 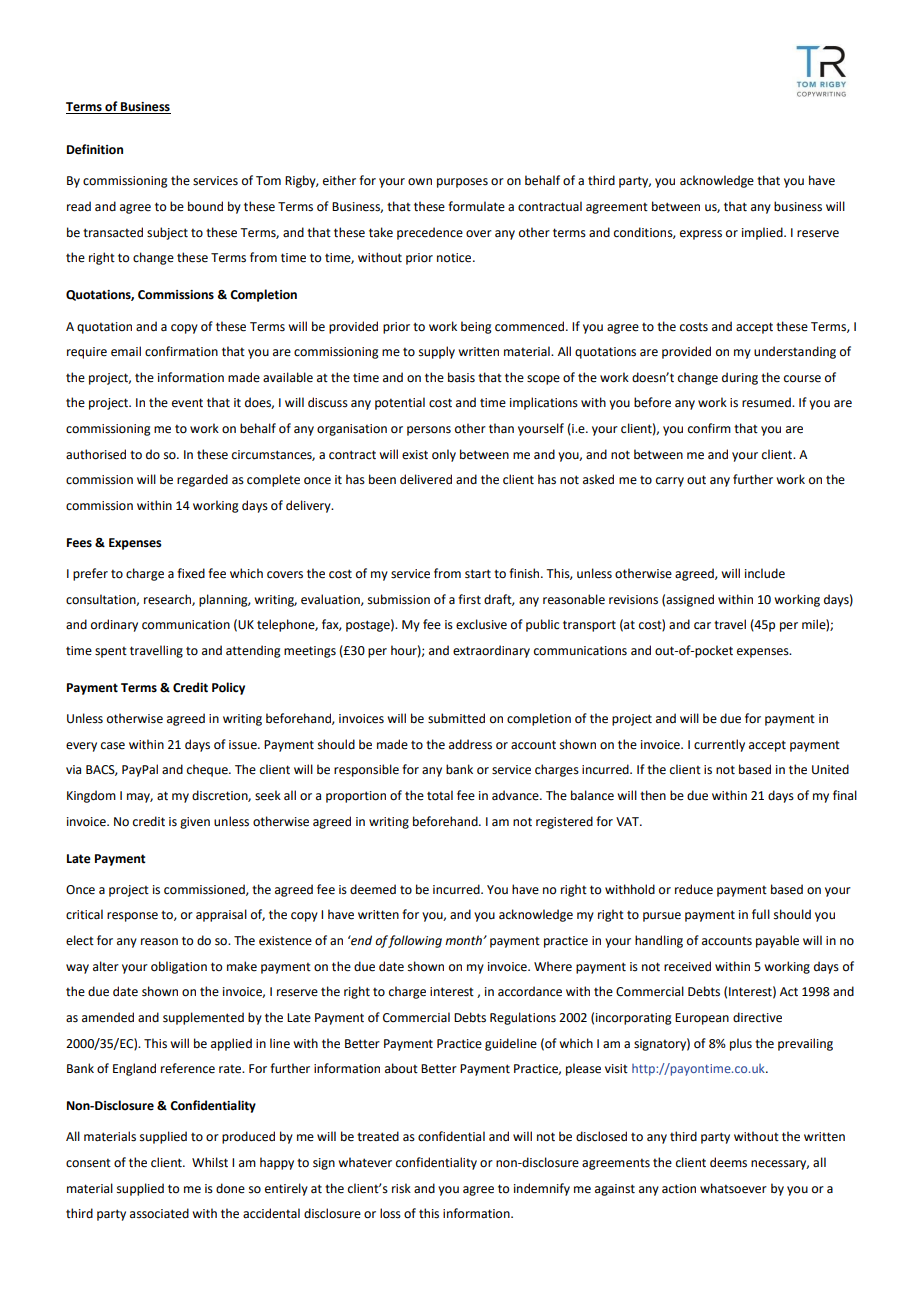 What do you see at coordinates (740, 378) in the screenshot?
I see `during` at bounding box center [740, 378].
